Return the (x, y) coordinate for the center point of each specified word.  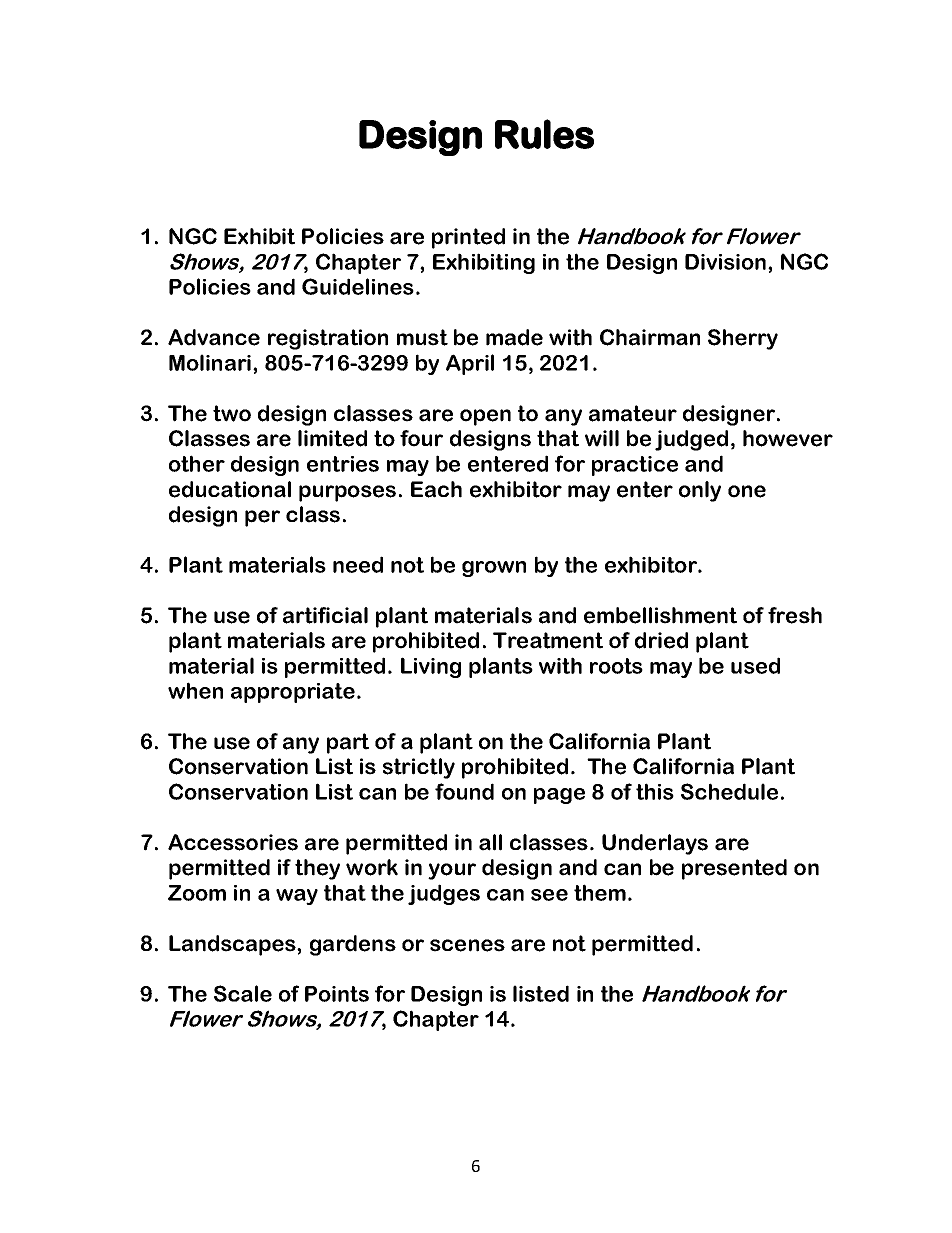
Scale (243, 993)
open (485, 417)
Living (431, 667)
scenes (467, 945)
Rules (544, 134)
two (232, 413)
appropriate (293, 693)
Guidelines (358, 286)
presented (734, 869)
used (755, 665)
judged (691, 440)
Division (727, 262)
